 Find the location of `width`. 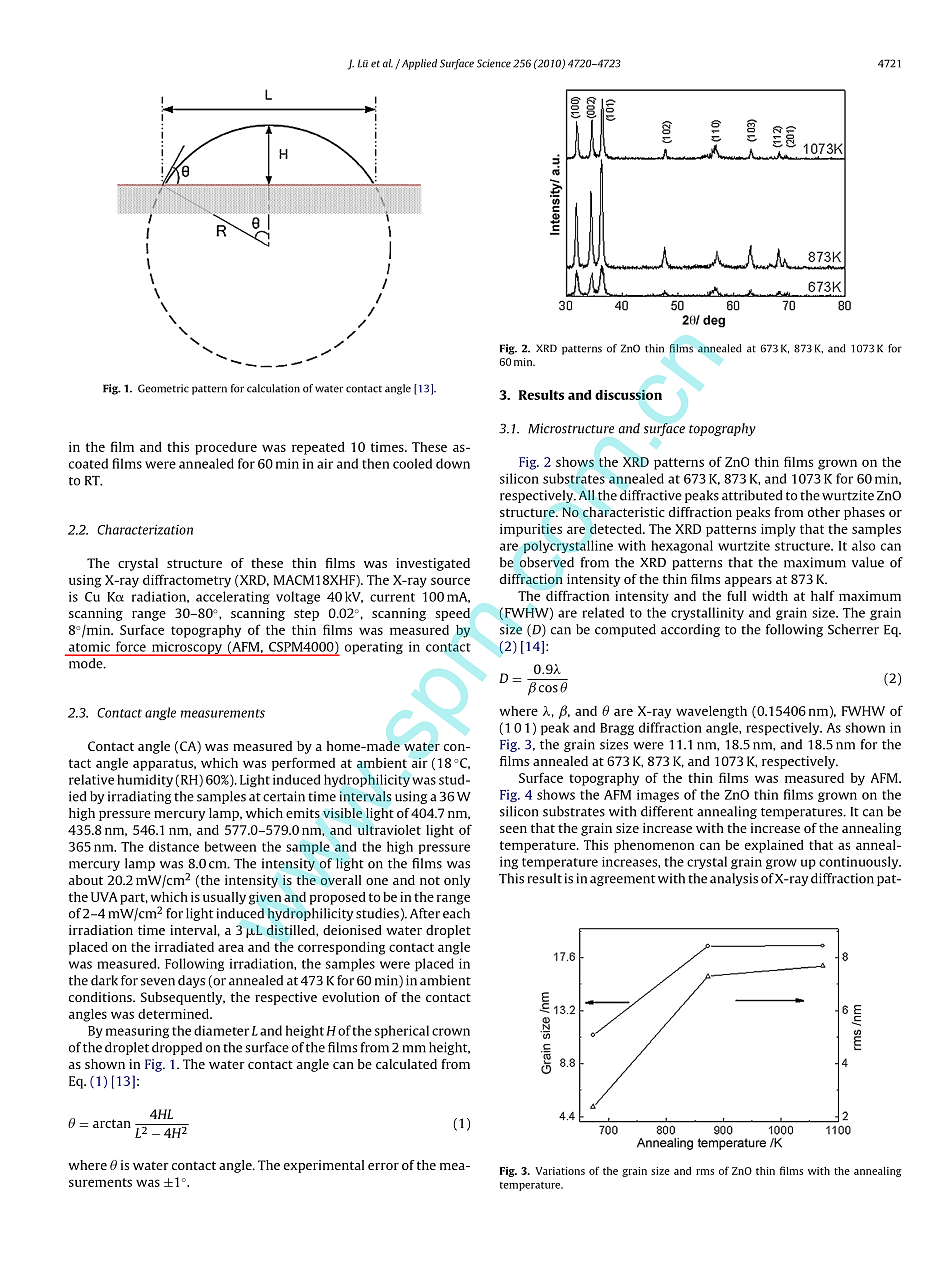

width is located at coordinates (770, 596).
